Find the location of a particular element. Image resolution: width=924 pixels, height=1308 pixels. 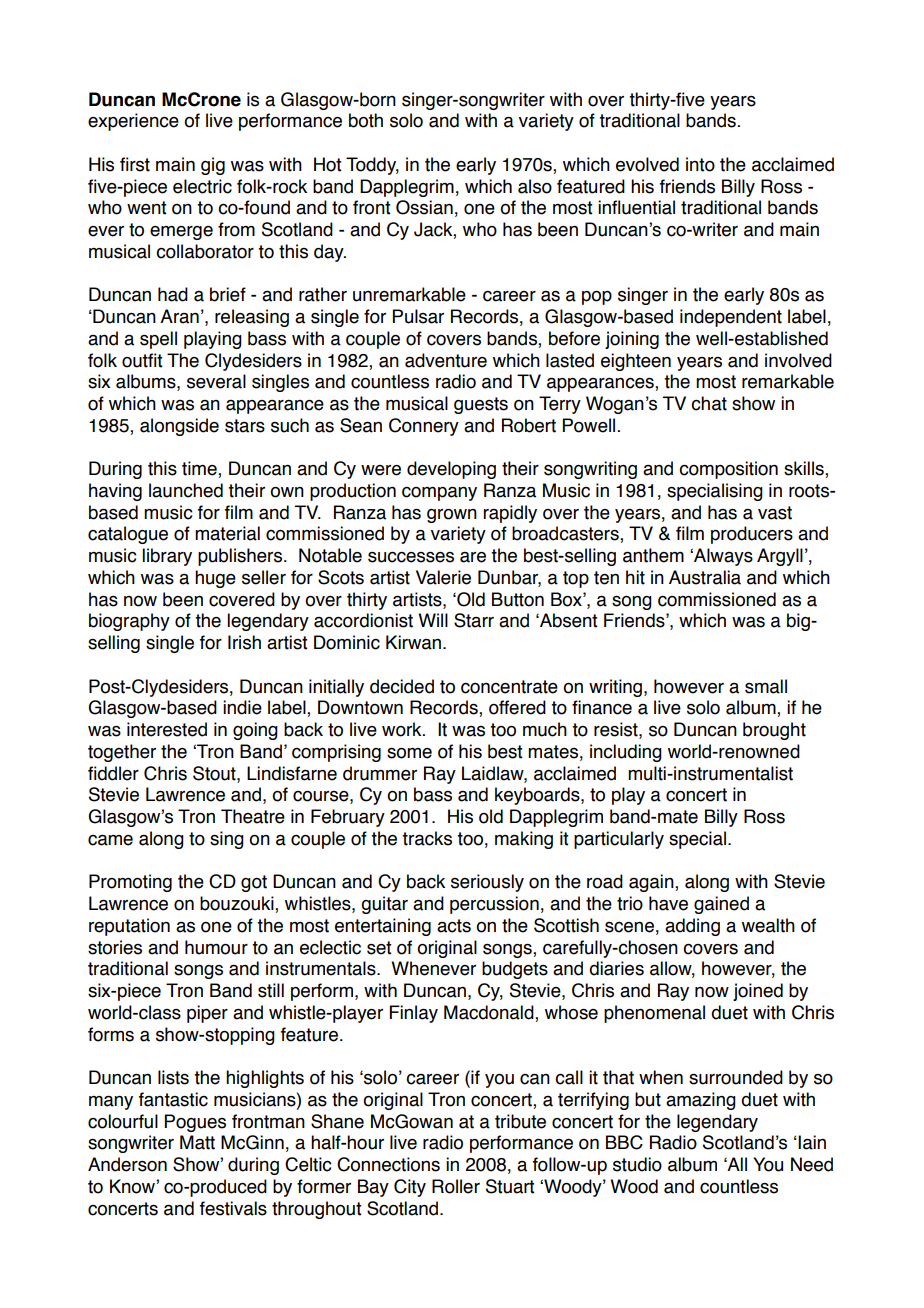

Need is located at coordinates (812, 1164).
